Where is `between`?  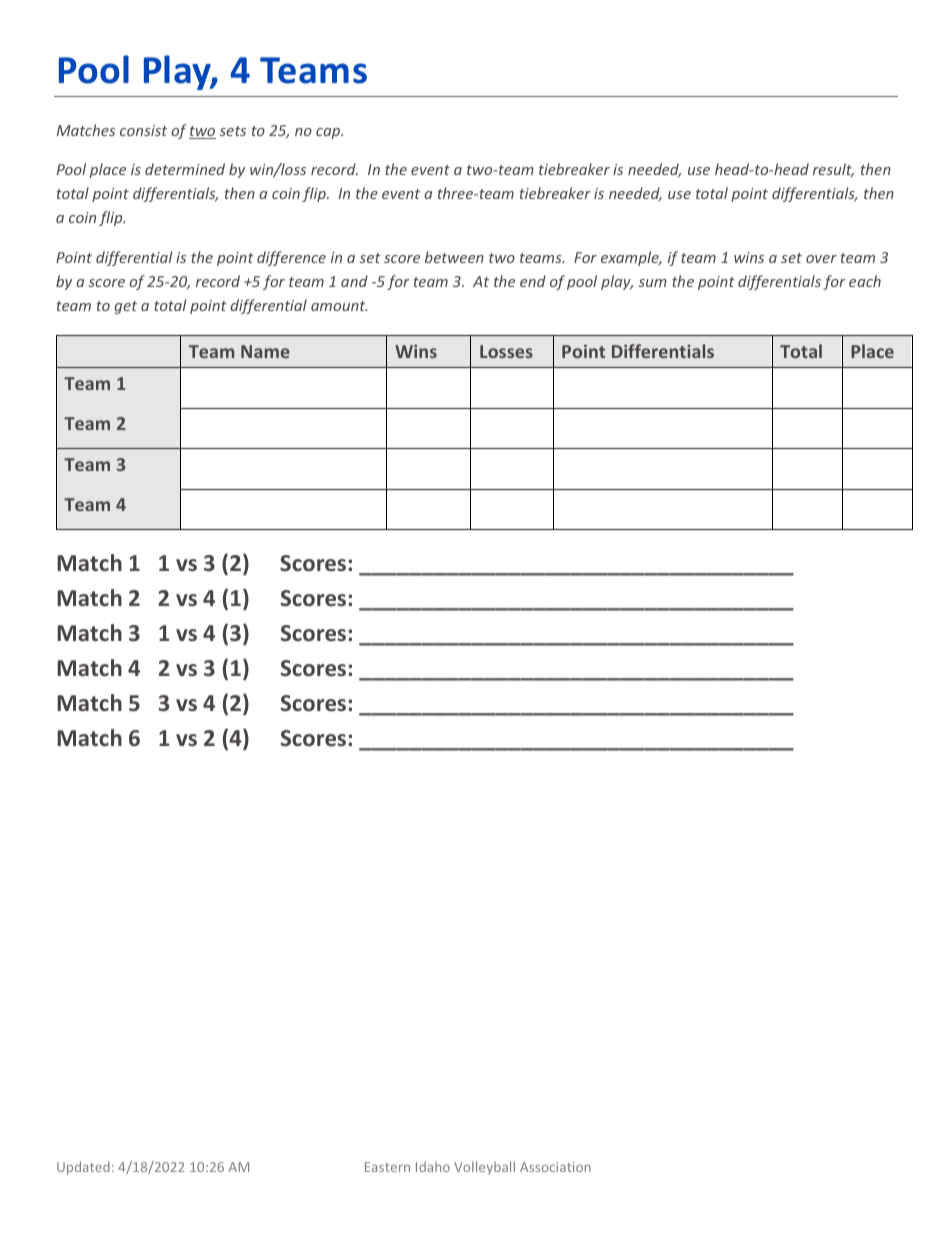 between is located at coordinates (454, 257).
